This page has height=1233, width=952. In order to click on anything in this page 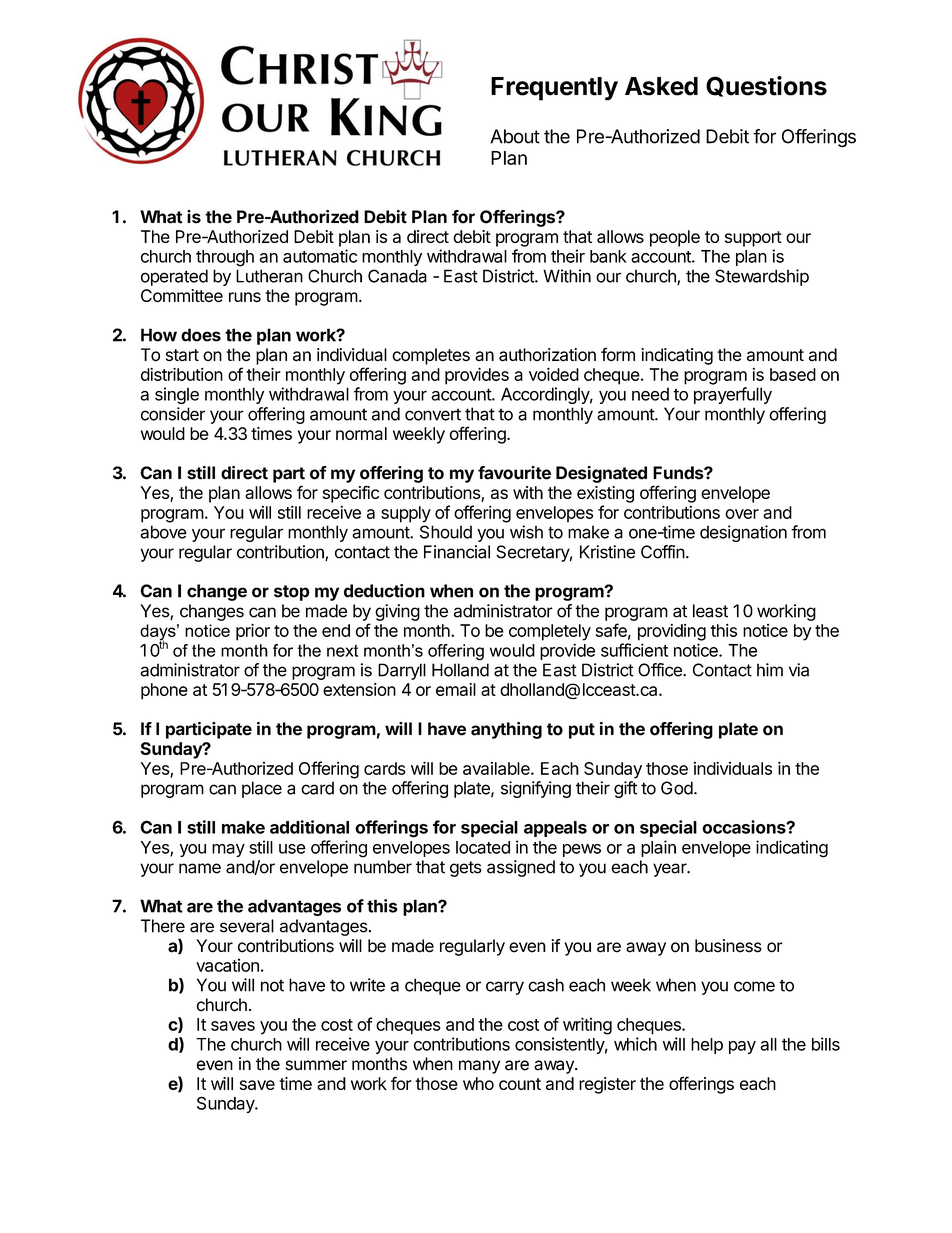, I will do `click(506, 730)`.
